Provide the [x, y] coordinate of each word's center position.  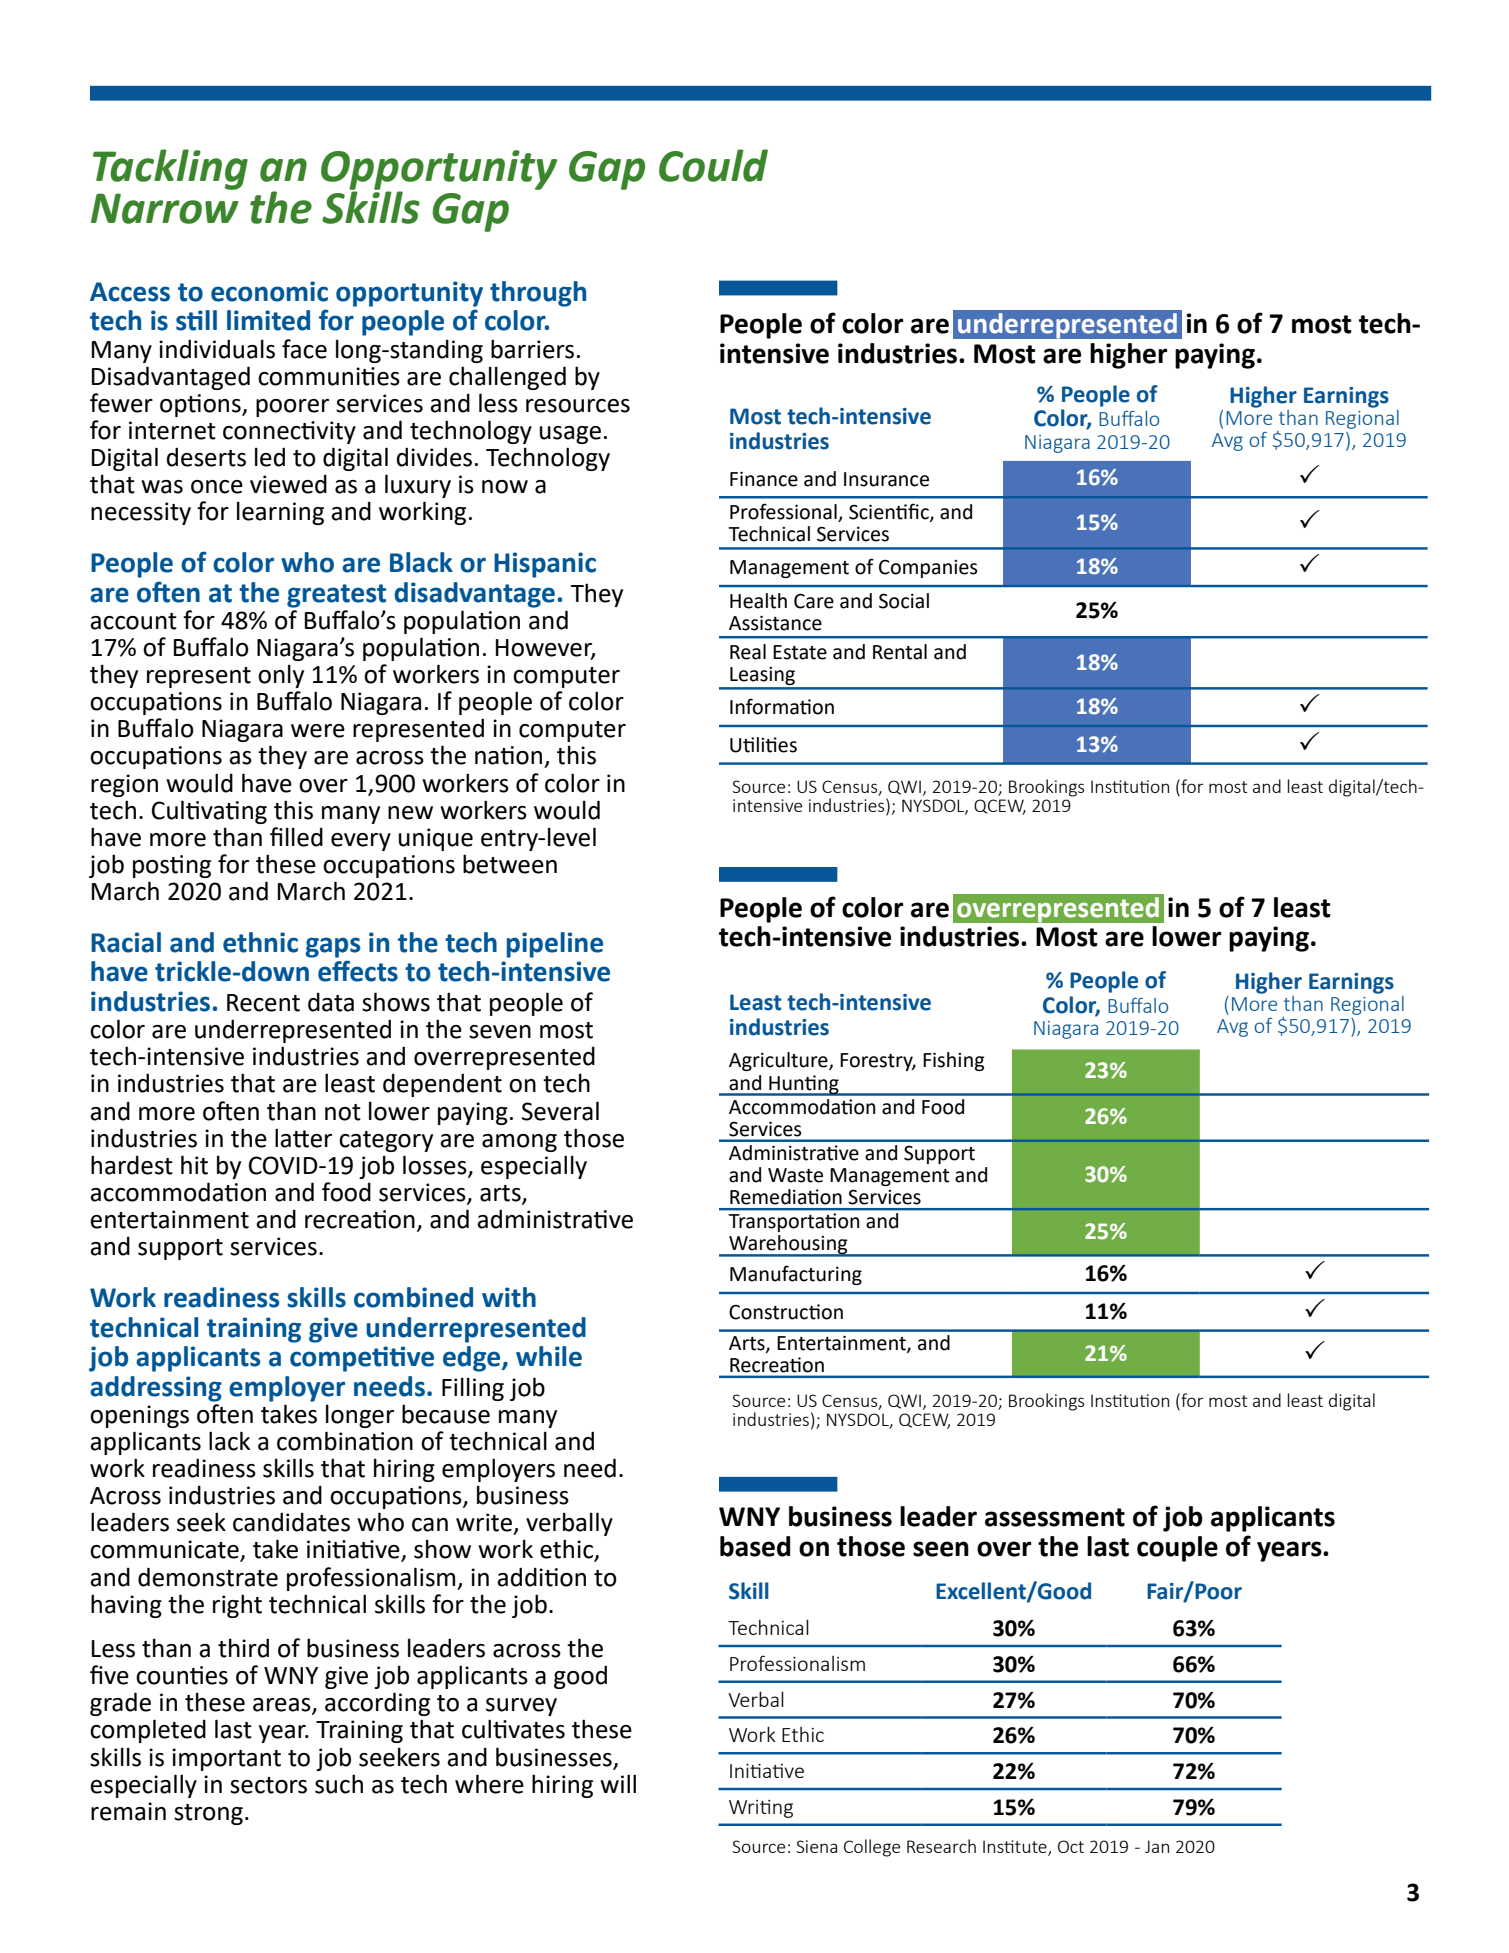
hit [194, 1165]
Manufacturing [796, 1275]
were [318, 731]
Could [713, 165]
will [618, 1783]
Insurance [886, 479]
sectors [268, 1785]
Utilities [763, 745]
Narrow [165, 208]
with [509, 1297]
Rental [900, 652]
